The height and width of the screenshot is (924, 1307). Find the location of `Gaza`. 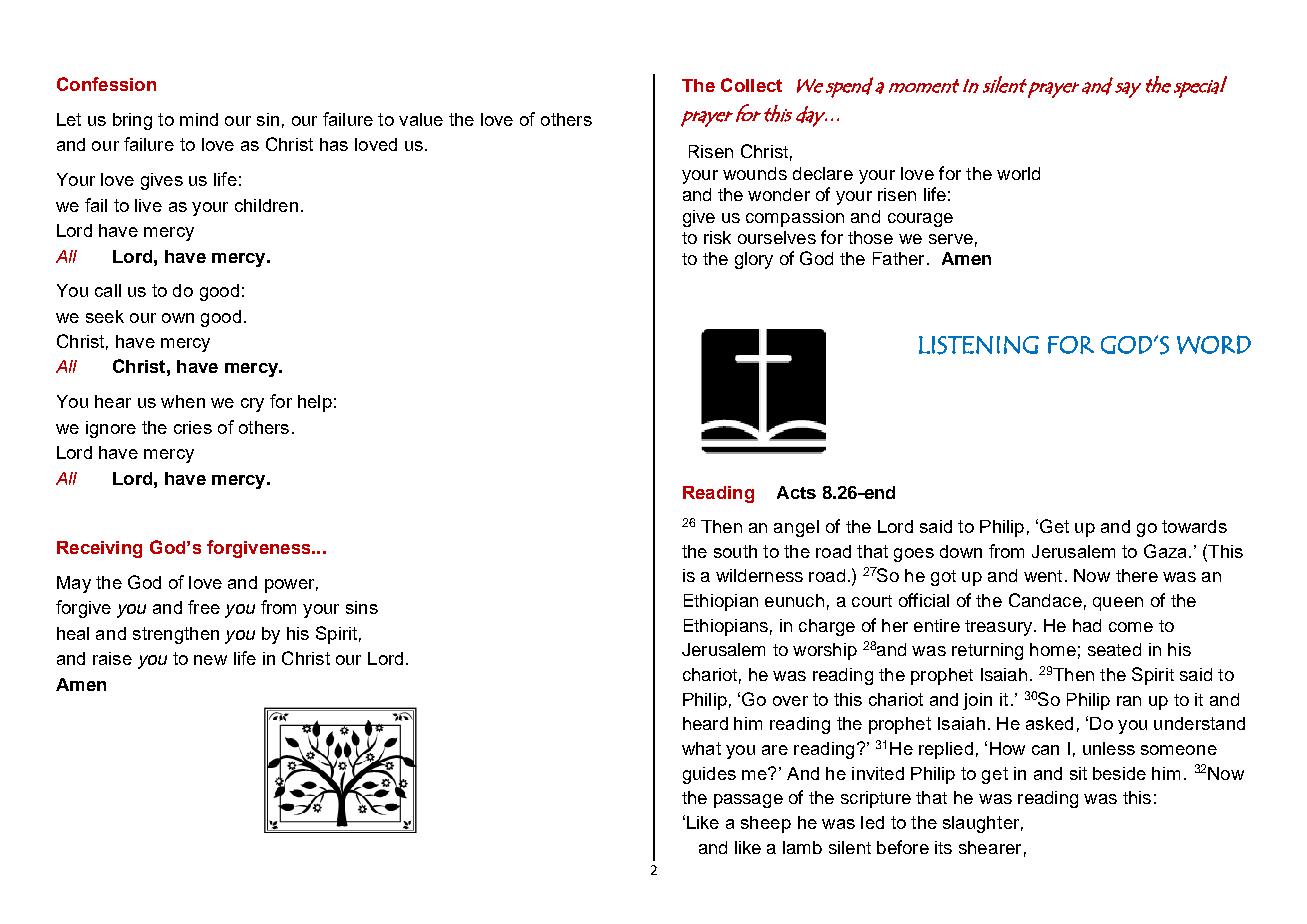

Gaza is located at coordinates (1165, 551).
